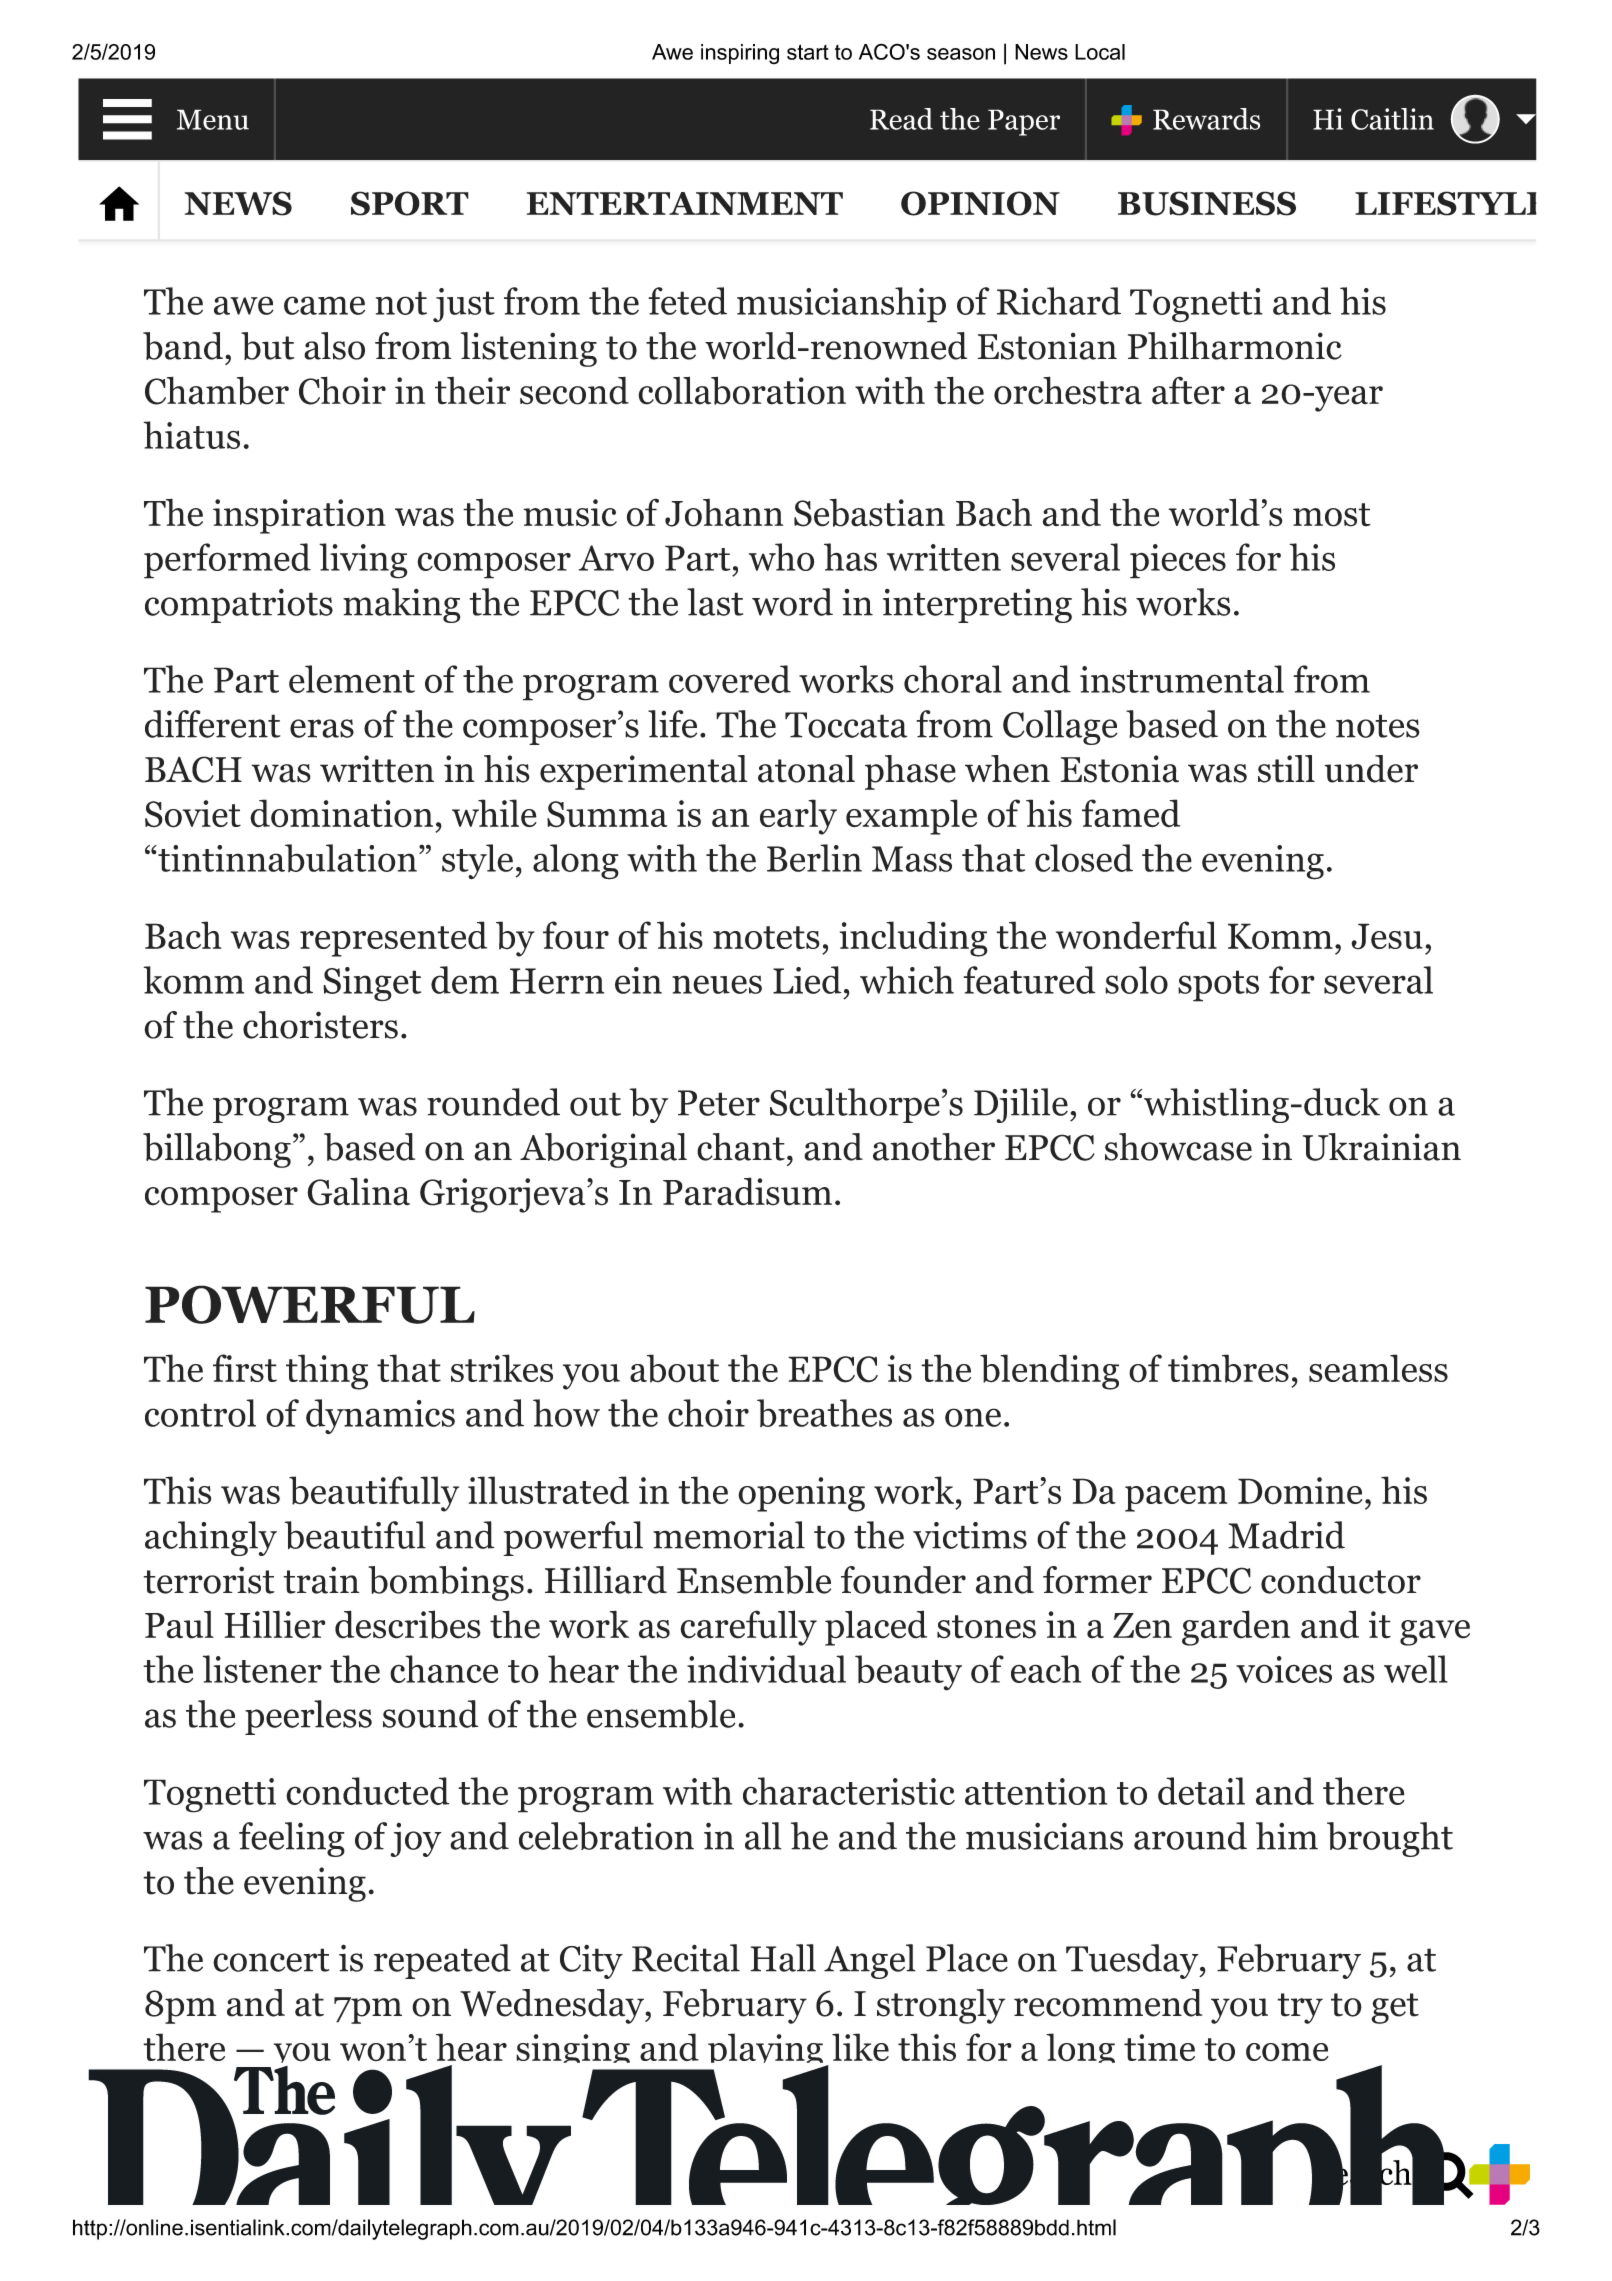 The height and width of the image is (2281, 1612). Describe the element at coordinates (271, 1960) in the image. I see `concert` at that location.
